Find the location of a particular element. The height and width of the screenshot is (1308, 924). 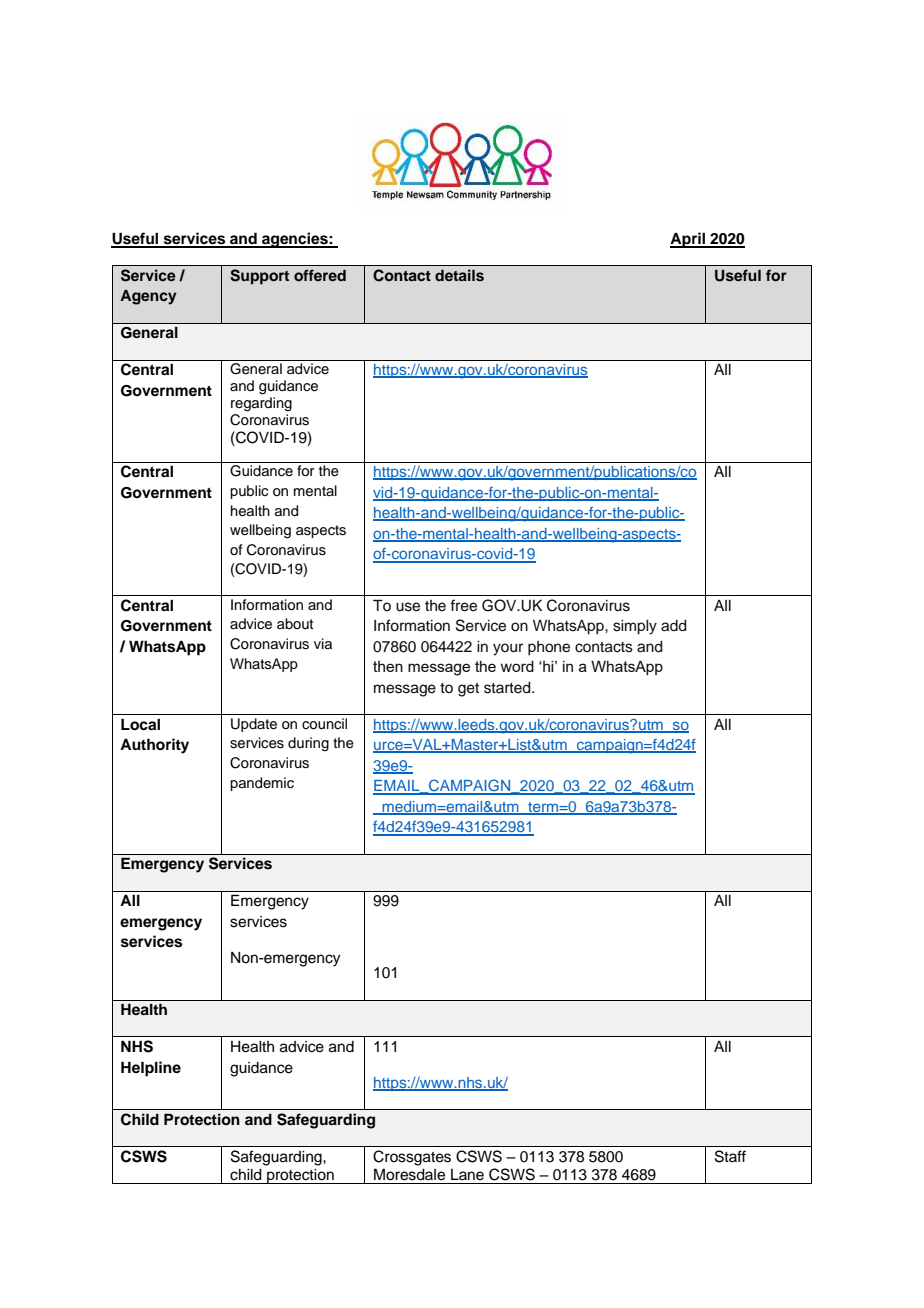

pandemic is located at coordinates (262, 784).
